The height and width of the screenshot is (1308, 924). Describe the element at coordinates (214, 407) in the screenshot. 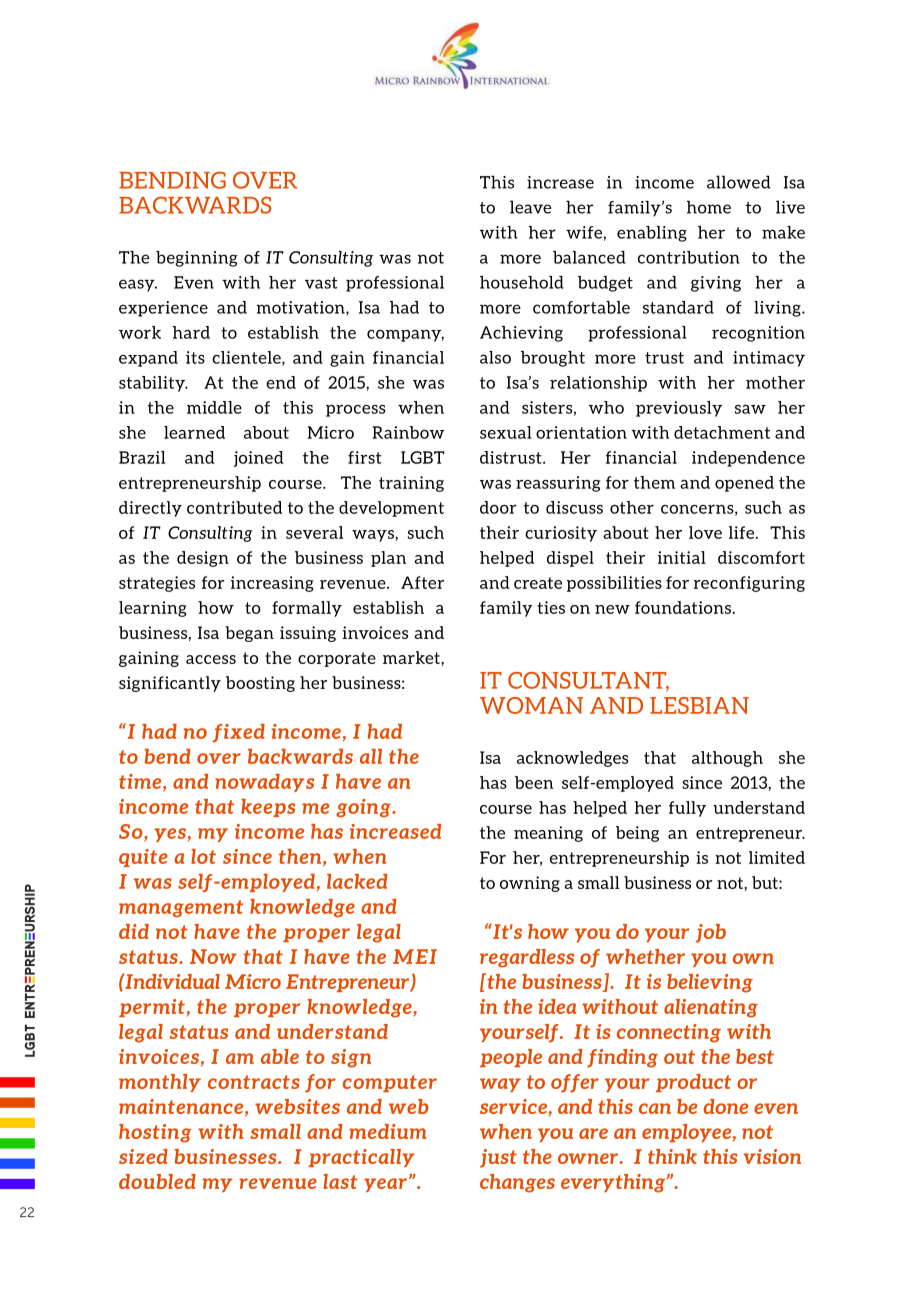

I see `middle` at that location.
